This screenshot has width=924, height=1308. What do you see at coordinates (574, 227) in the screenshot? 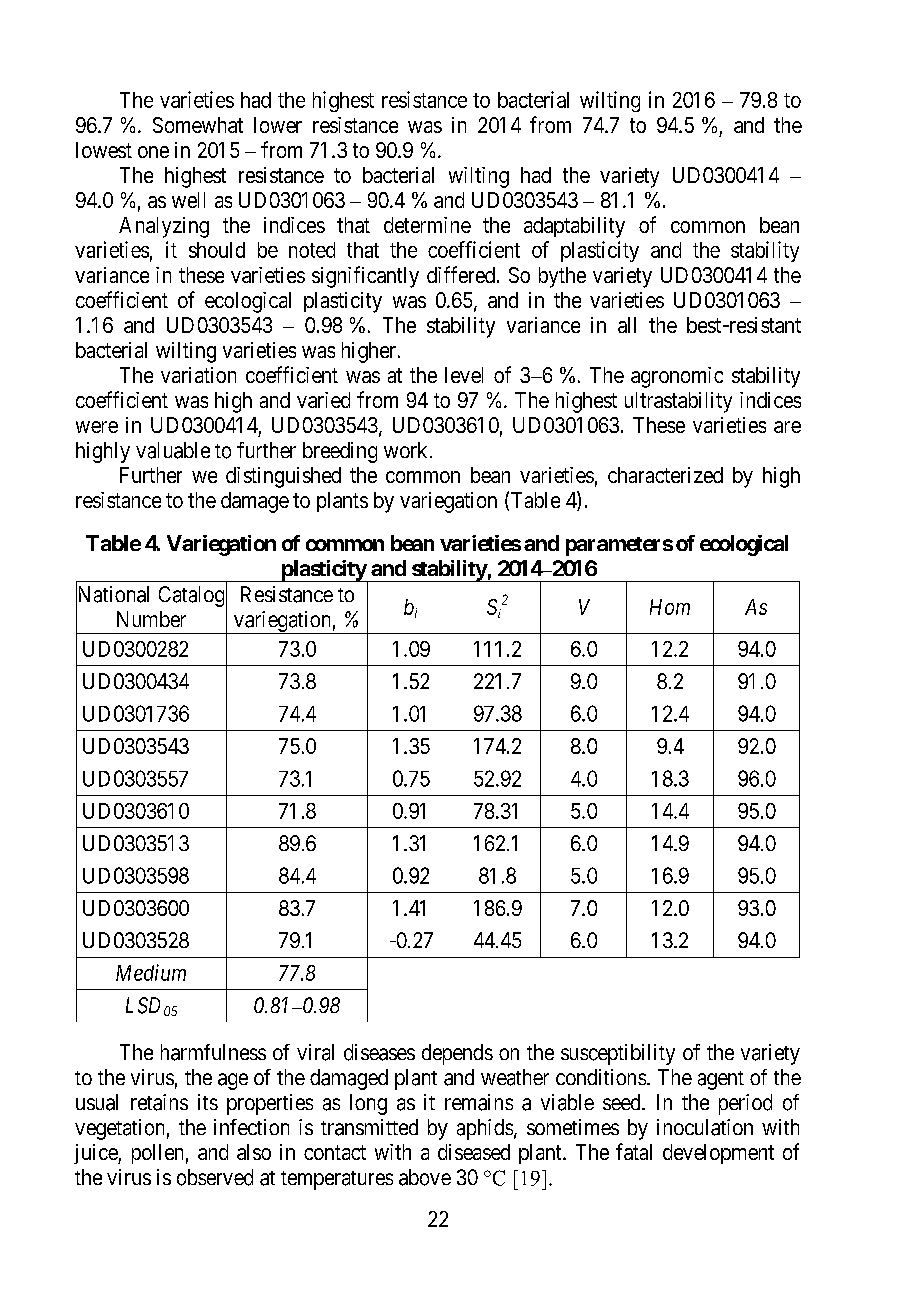
I see `adaptability` at bounding box center [574, 227].
